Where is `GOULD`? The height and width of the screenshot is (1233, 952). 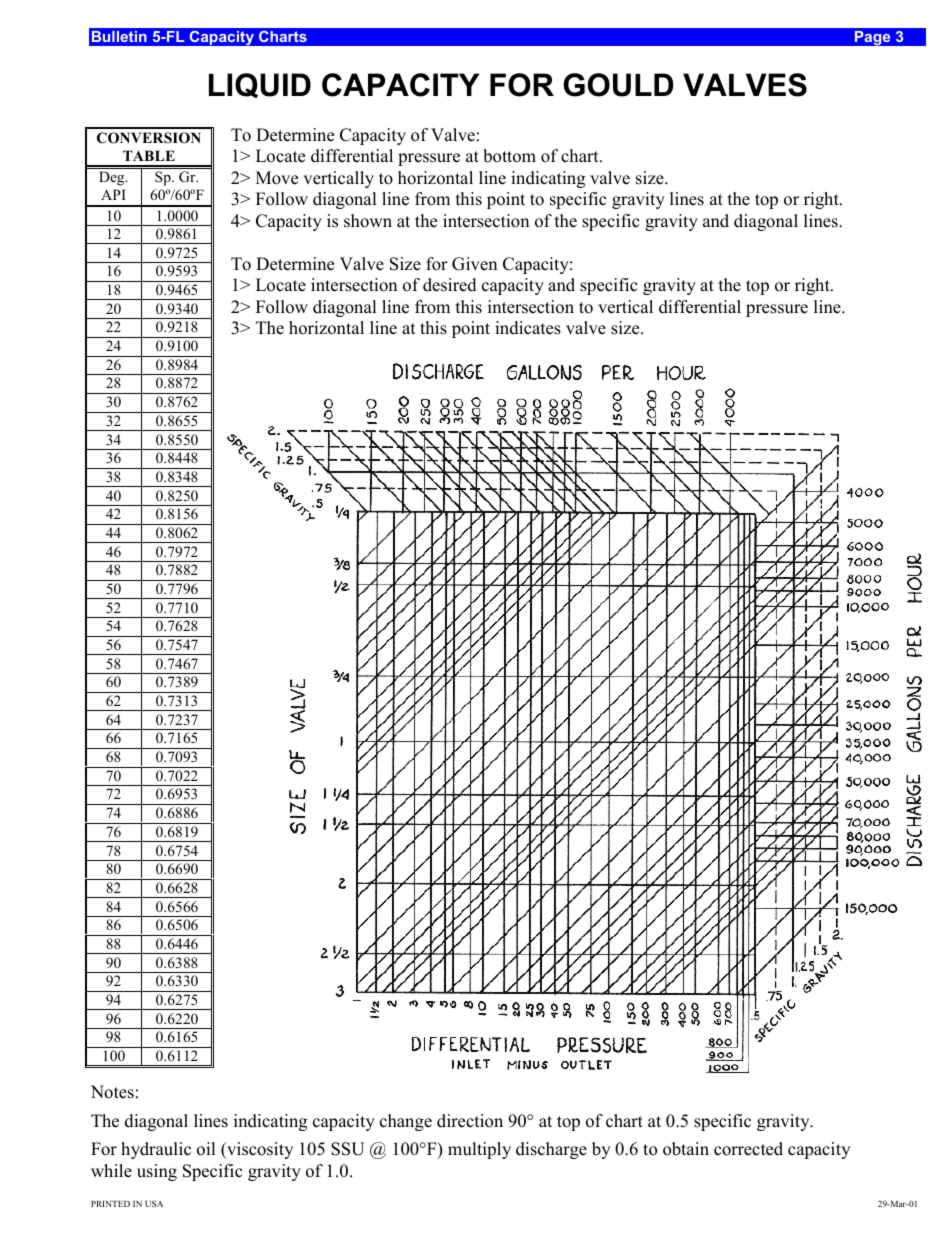
GOULD is located at coordinates (618, 85).
